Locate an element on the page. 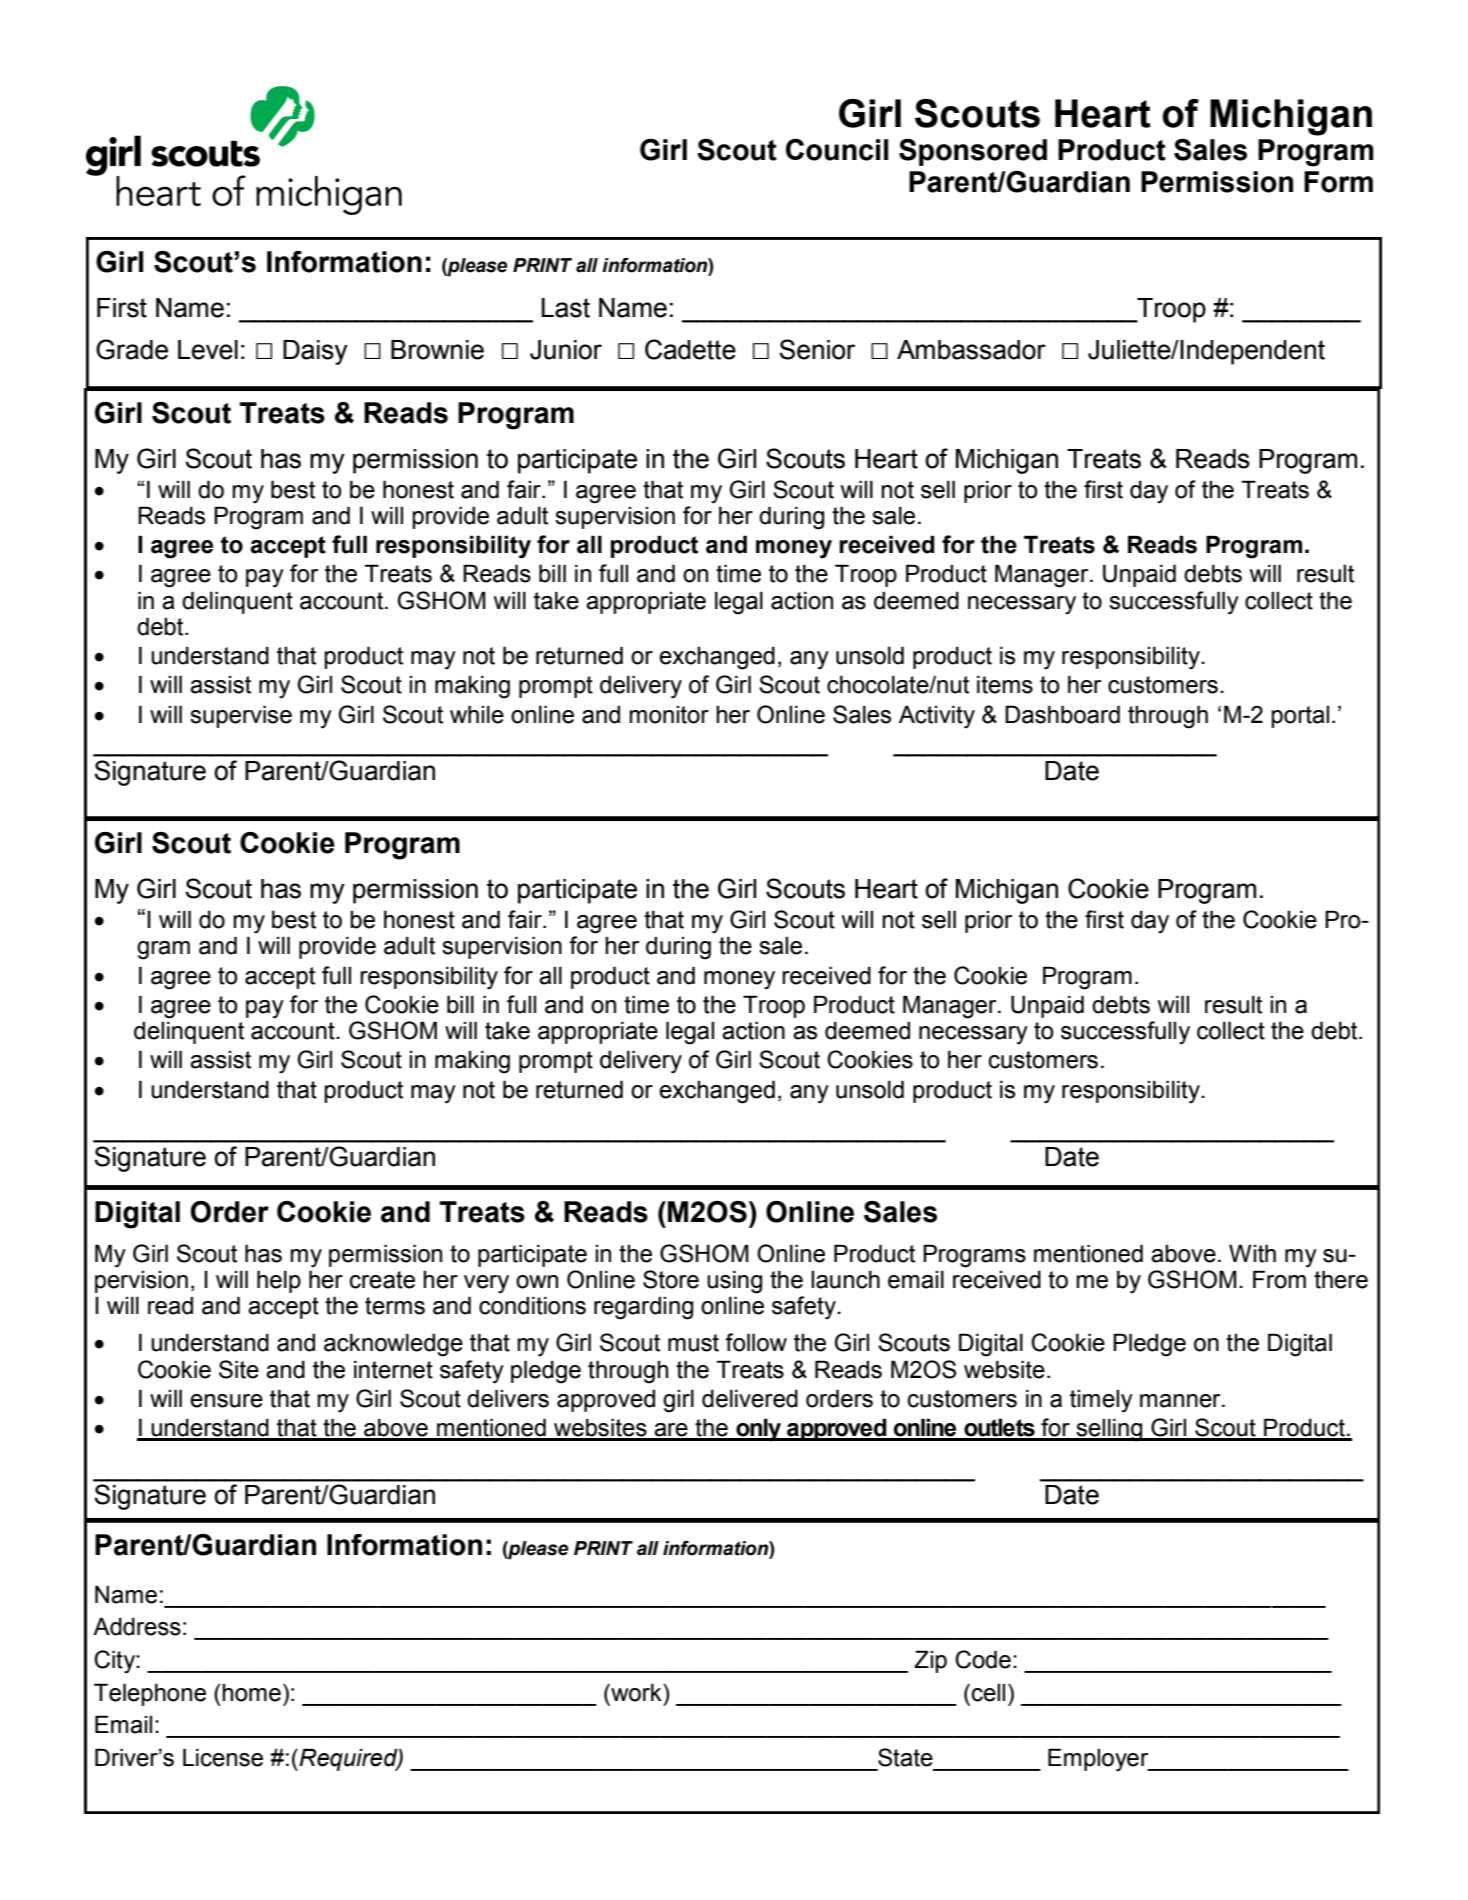  work is located at coordinates (636, 1692).
